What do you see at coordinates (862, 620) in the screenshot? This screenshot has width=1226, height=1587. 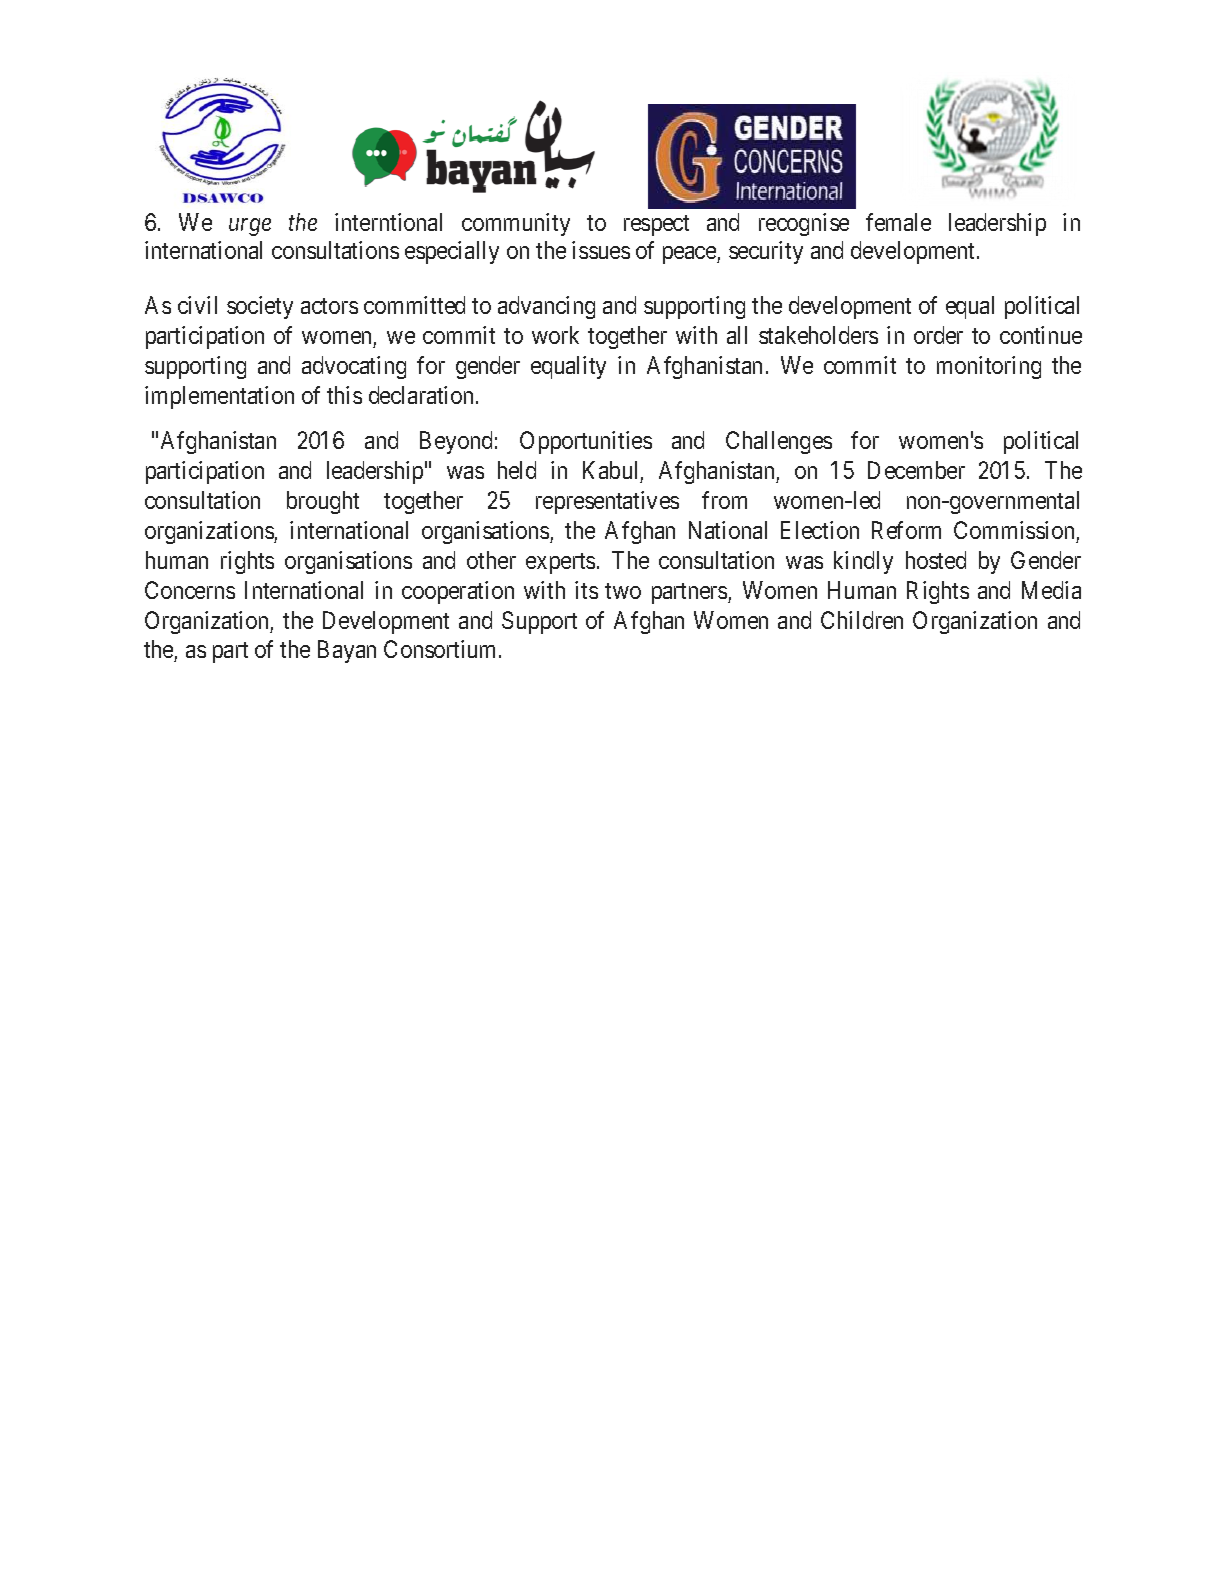 I see `Children` at bounding box center [862, 620].
